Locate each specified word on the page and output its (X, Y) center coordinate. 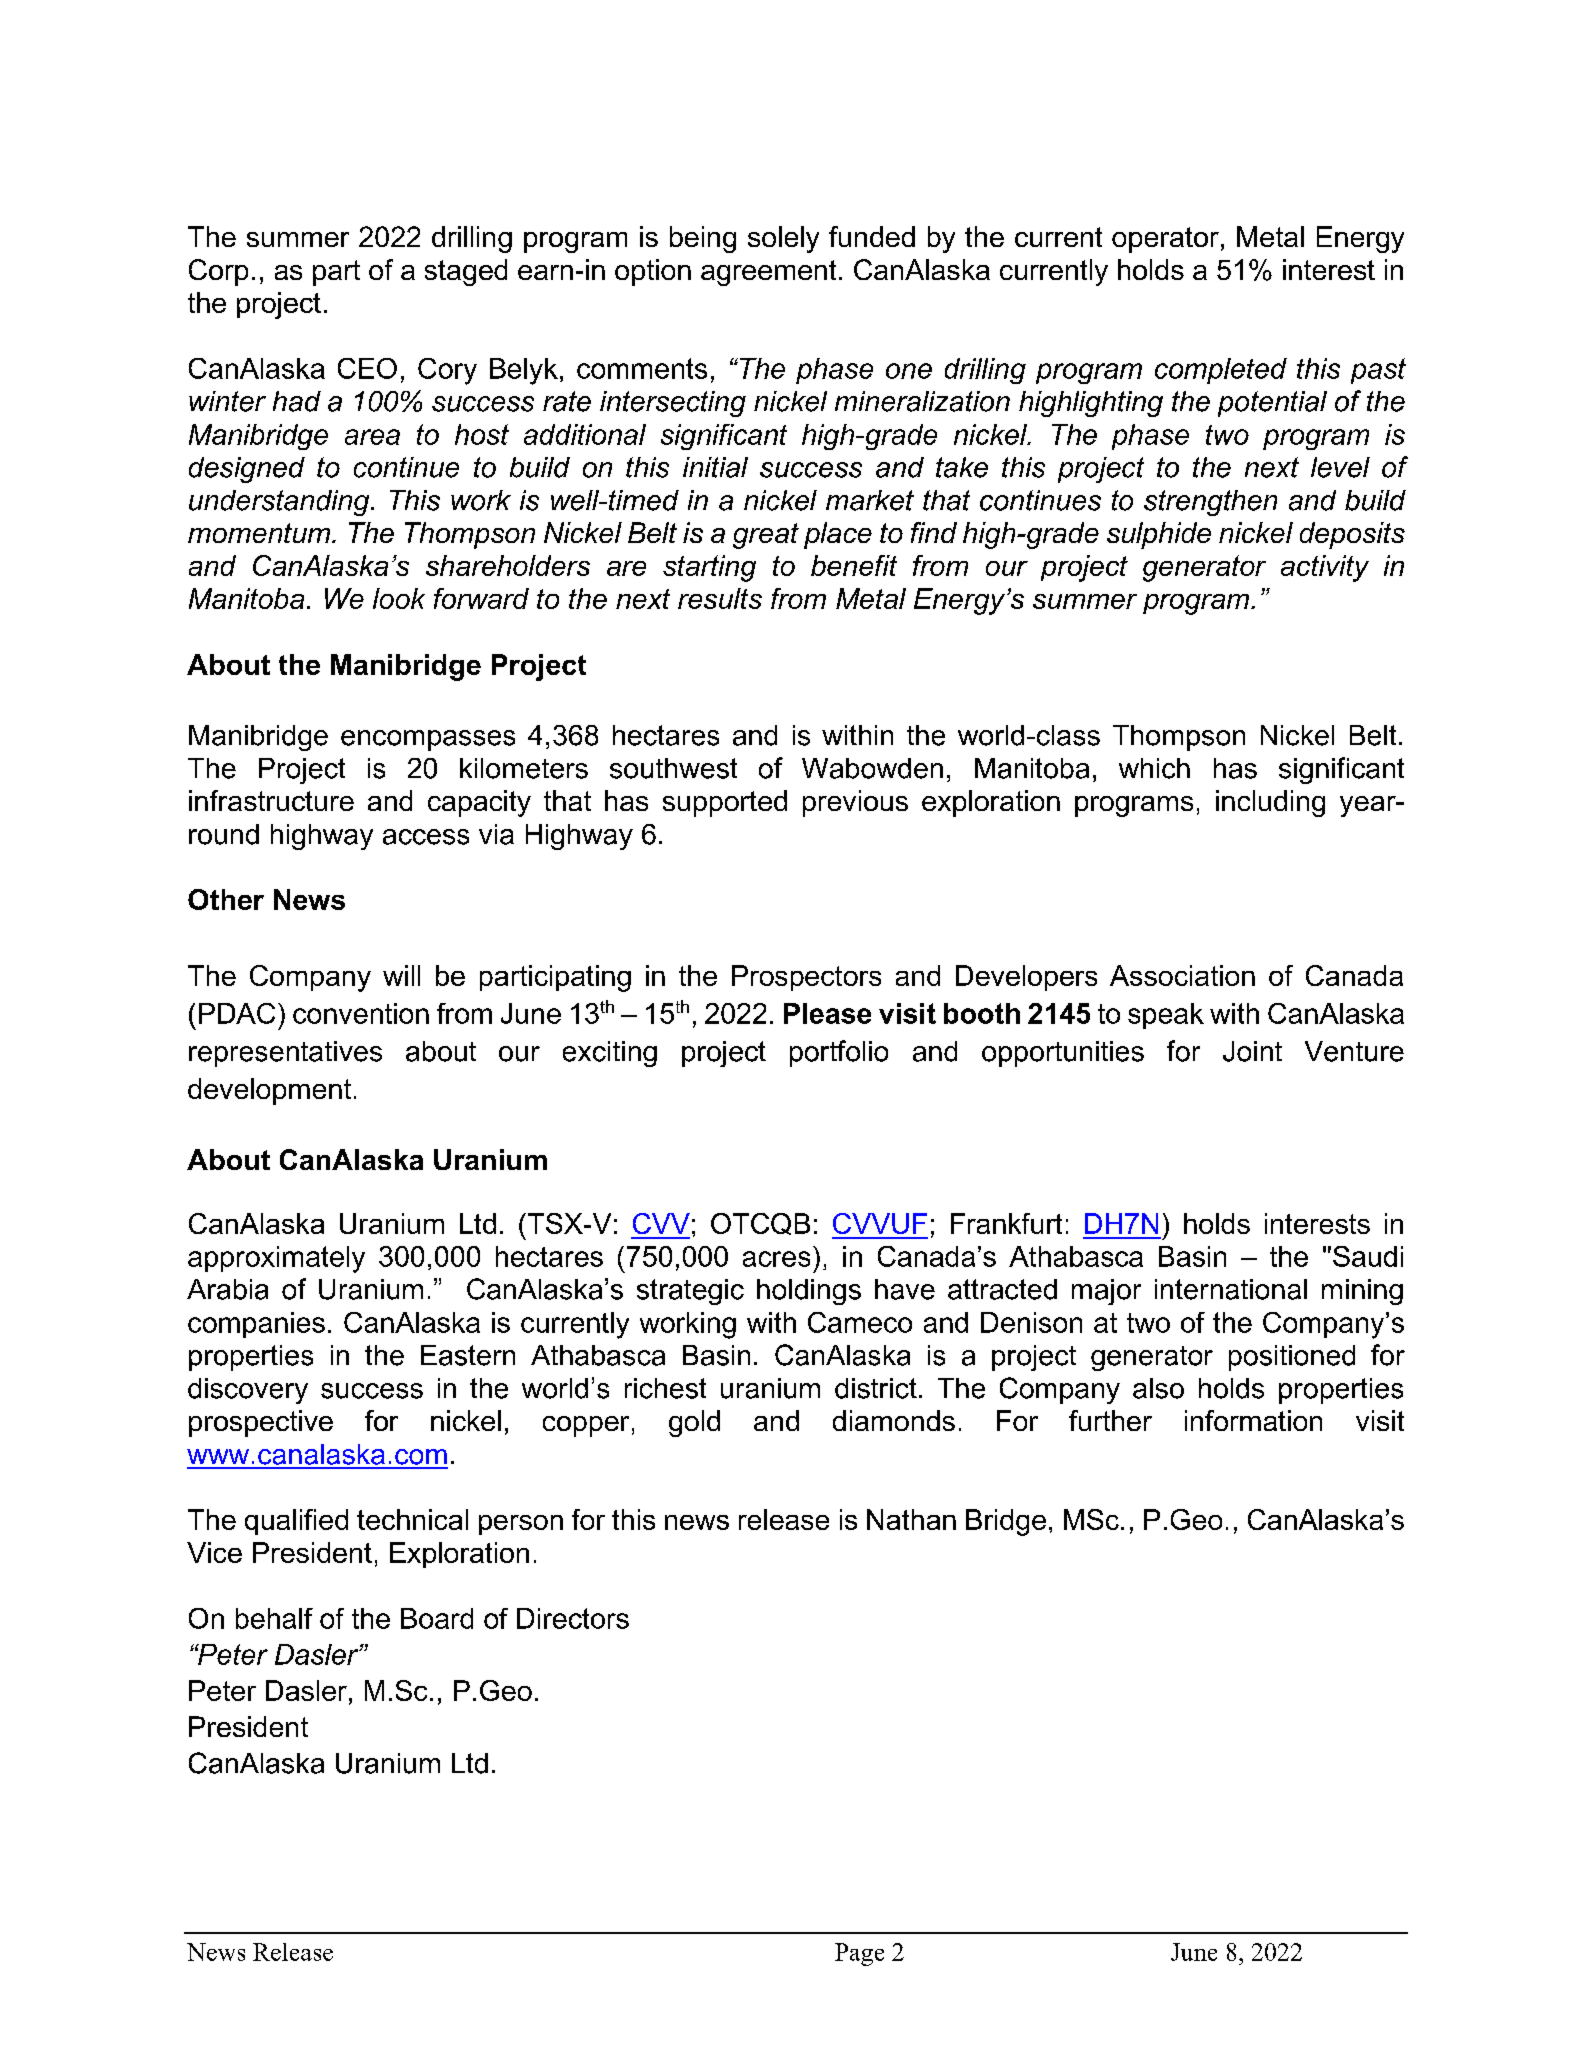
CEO (367, 368)
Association (1182, 975)
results (720, 598)
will (401, 975)
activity (1325, 568)
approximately (276, 1259)
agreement (768, 273)
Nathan (911, 1519)
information (1253, 1420)
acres (776, 1259)
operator (1165, 240)
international (1231, 1289)
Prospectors (806, 978)
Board (437, 1618)
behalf (274, 1618)
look (399, 598)
